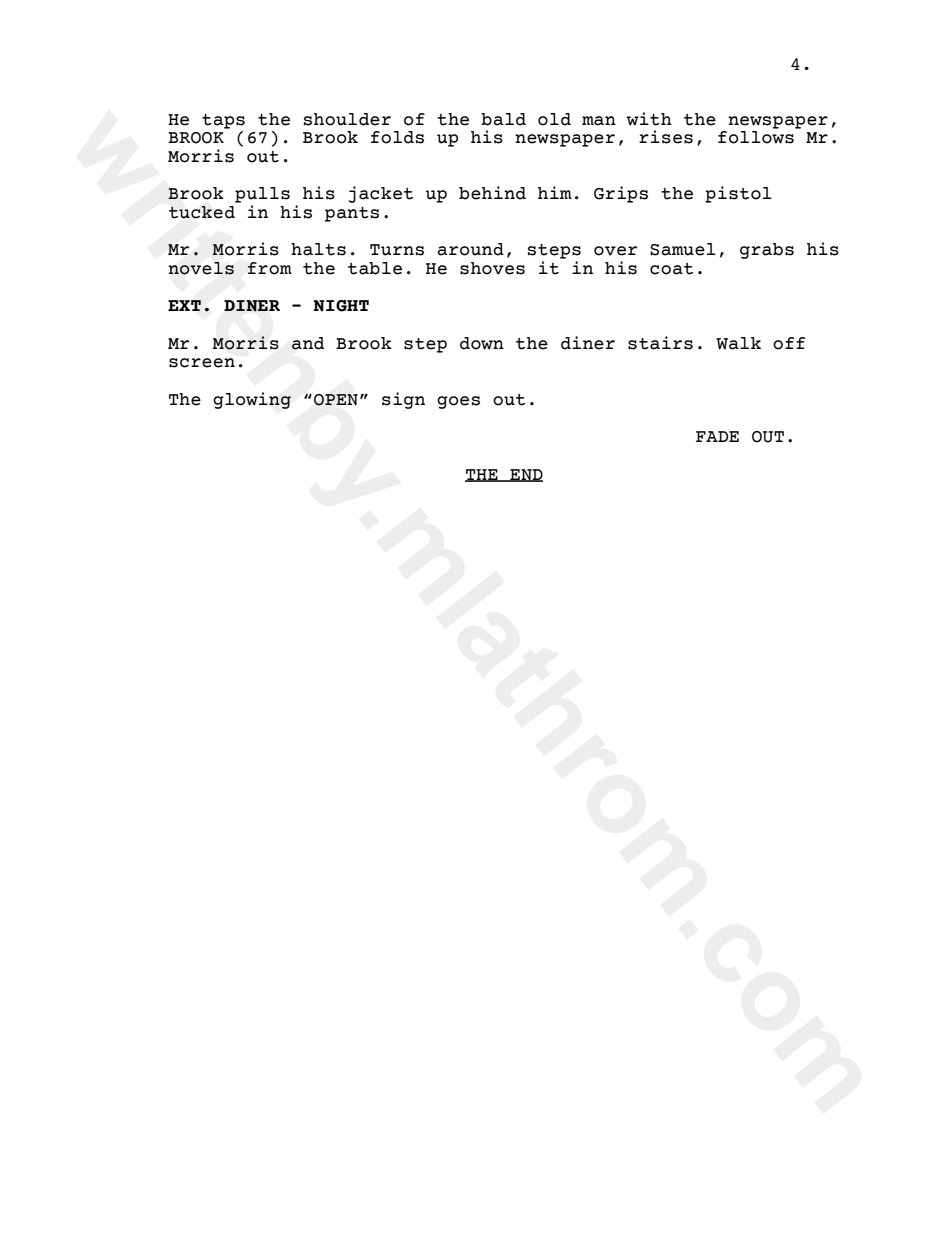 This screenshot has width=952, height=1233. Describe the element at coordinates (717, 436) in the screenshot. I see `FADE` at that location.
